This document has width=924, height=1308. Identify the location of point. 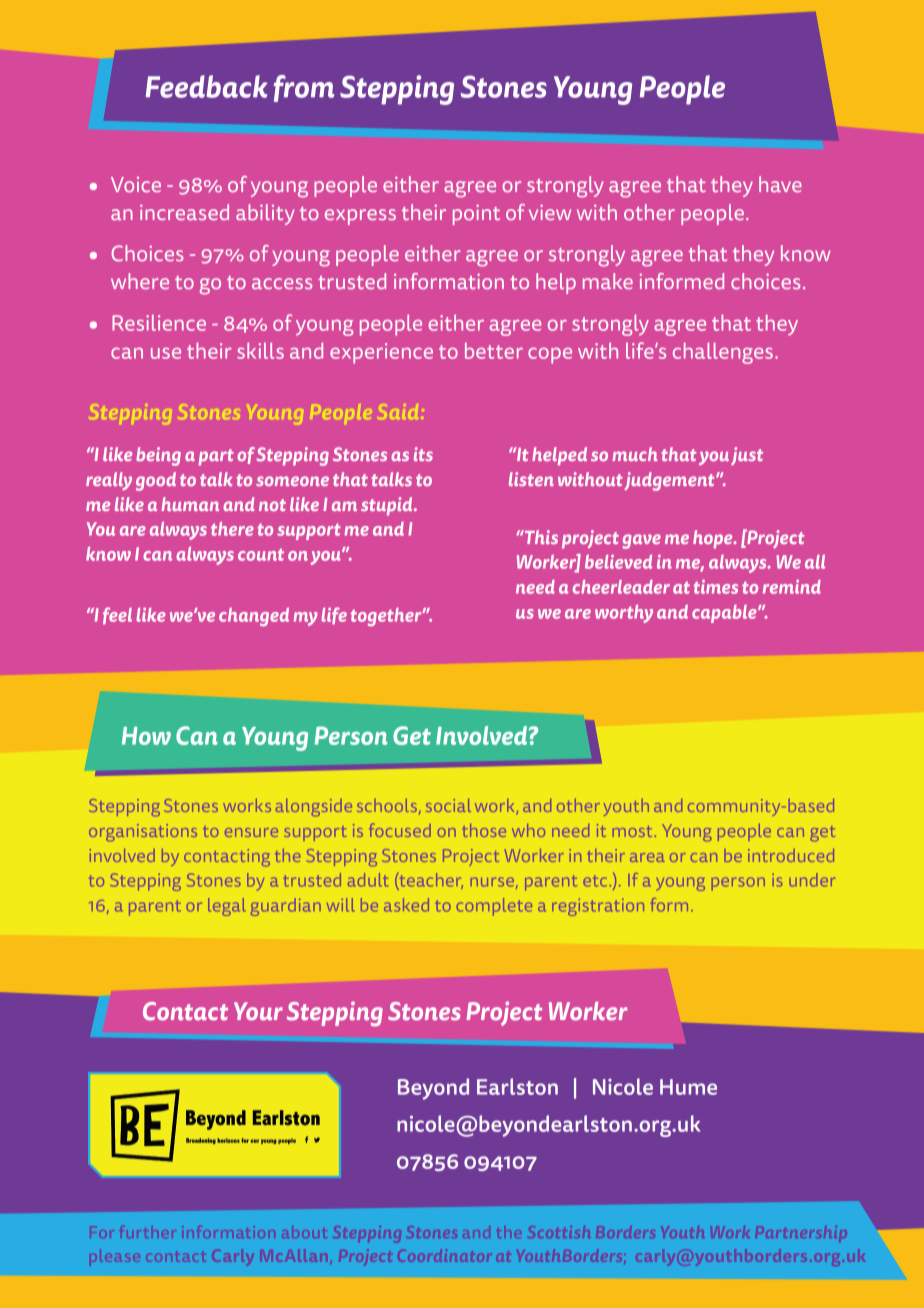
(476, 215).
